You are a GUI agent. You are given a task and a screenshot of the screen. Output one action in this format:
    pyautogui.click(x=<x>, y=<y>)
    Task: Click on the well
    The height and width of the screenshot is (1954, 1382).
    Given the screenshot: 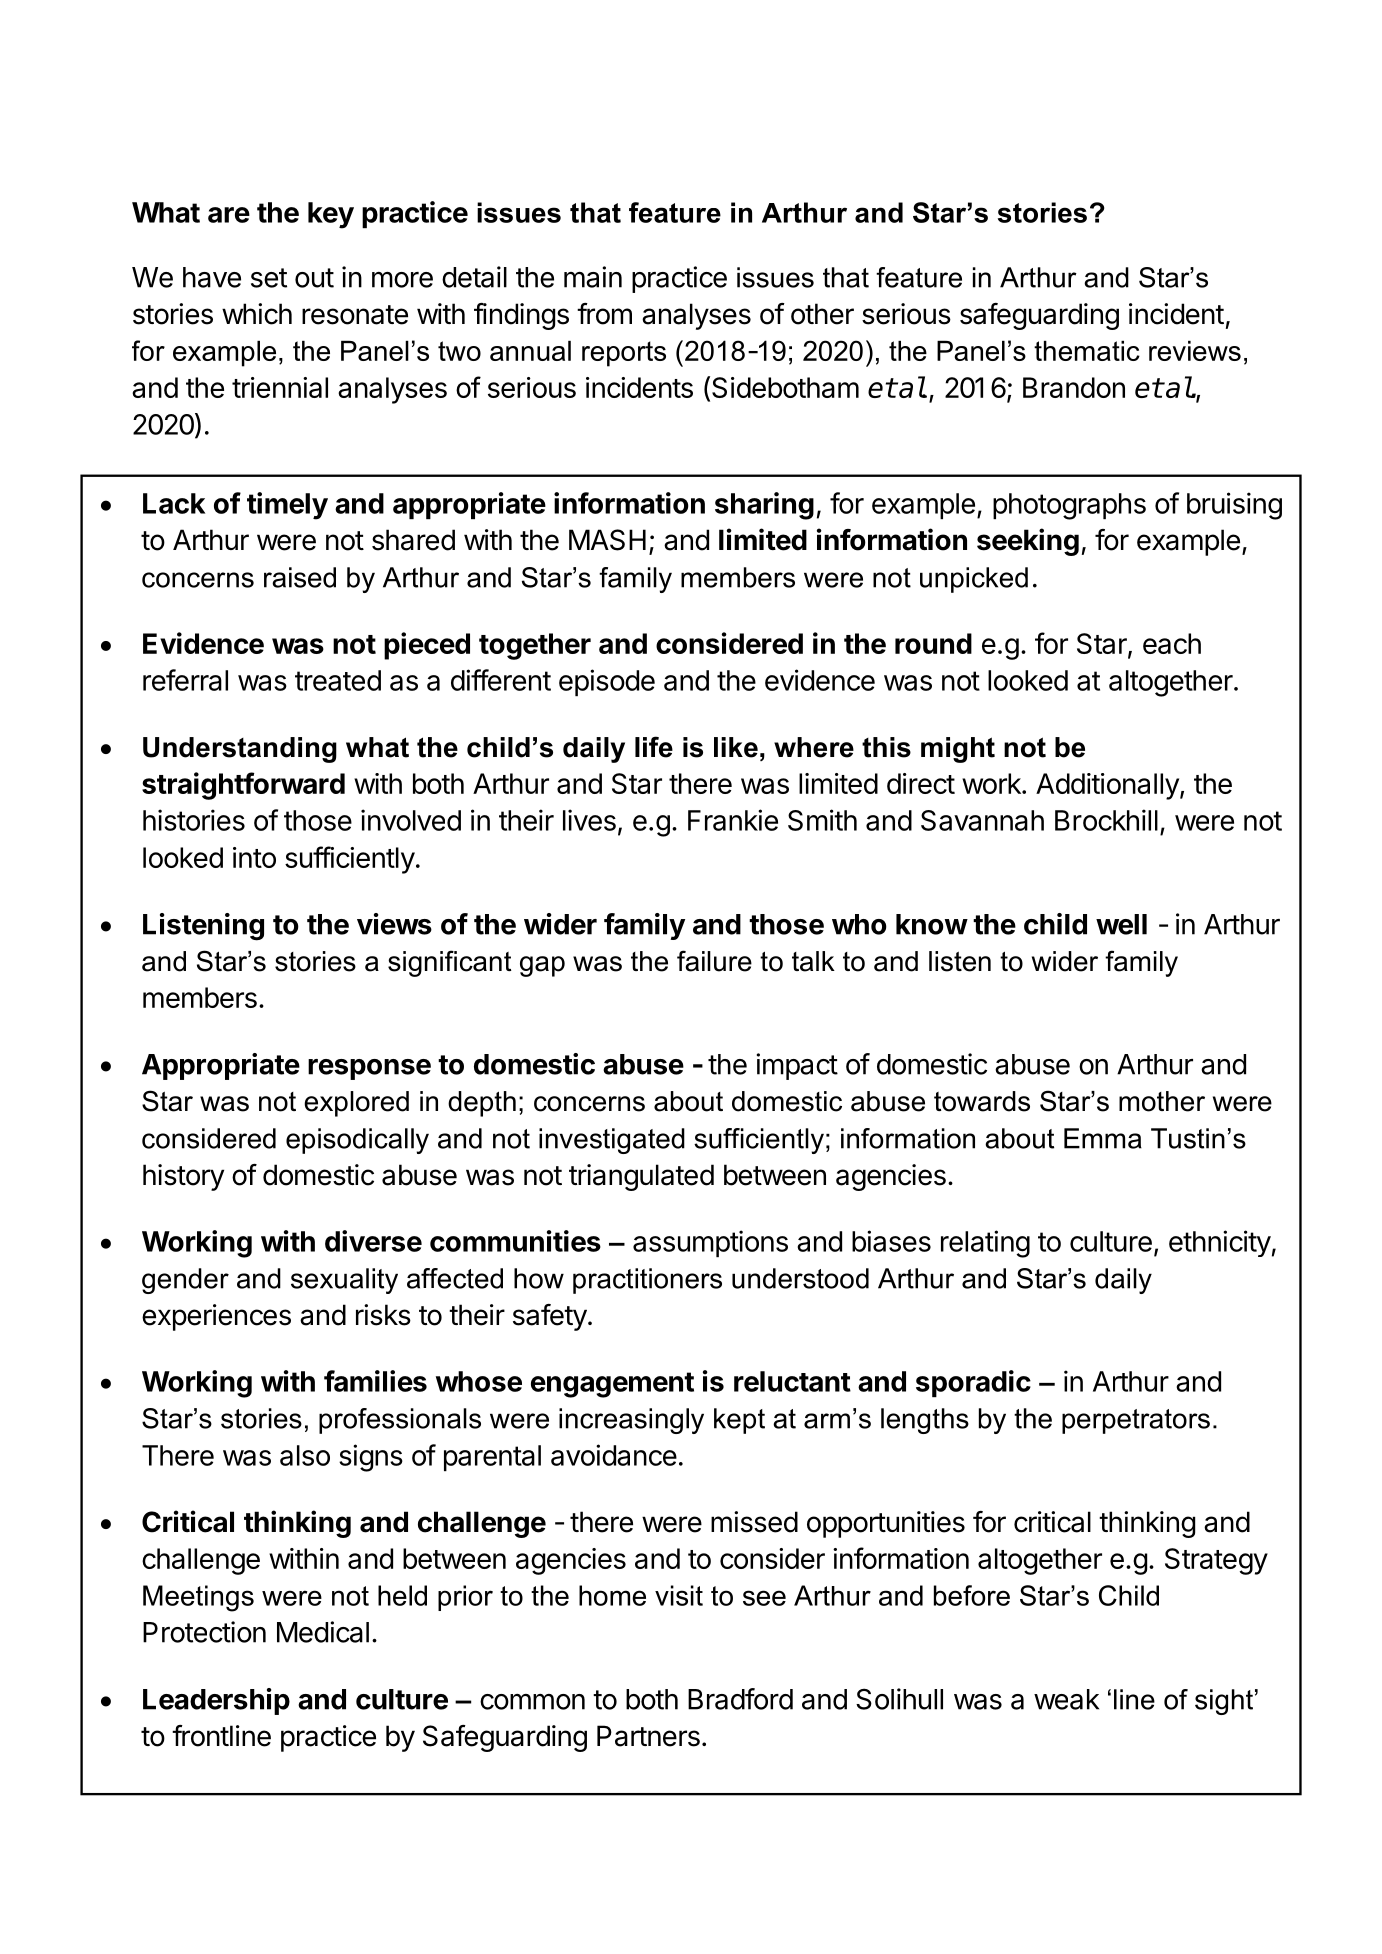 What is the action you would take?
    pyautogui.click(x=1121, y=924)
